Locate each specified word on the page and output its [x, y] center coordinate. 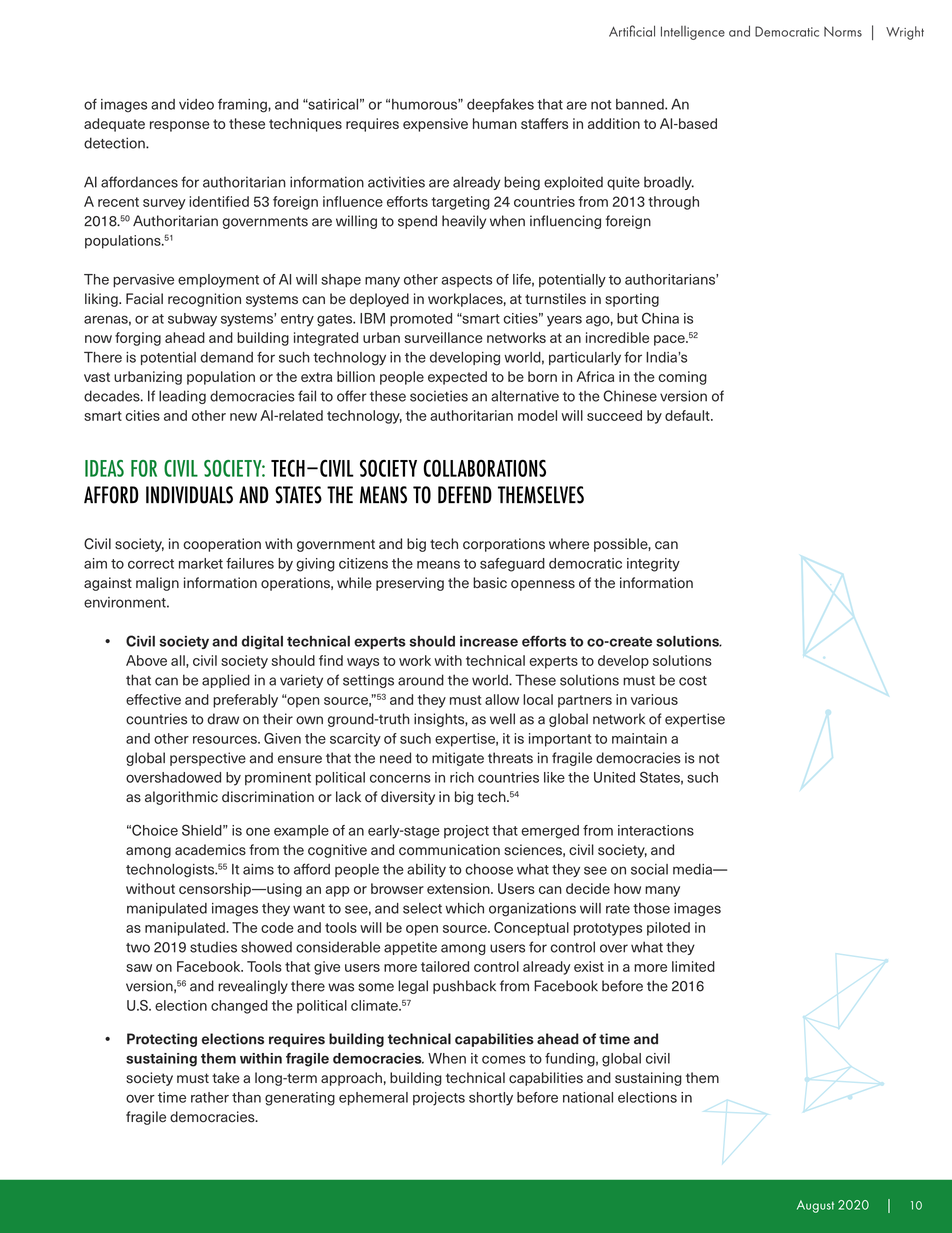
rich [462, 777]
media [693, 869]
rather [210, 1097]
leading [182, 397]
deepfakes [500, 105]
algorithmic [181, 798]
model [537, 415]
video [196, 104]
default [688, 415]
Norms [843, 31]
